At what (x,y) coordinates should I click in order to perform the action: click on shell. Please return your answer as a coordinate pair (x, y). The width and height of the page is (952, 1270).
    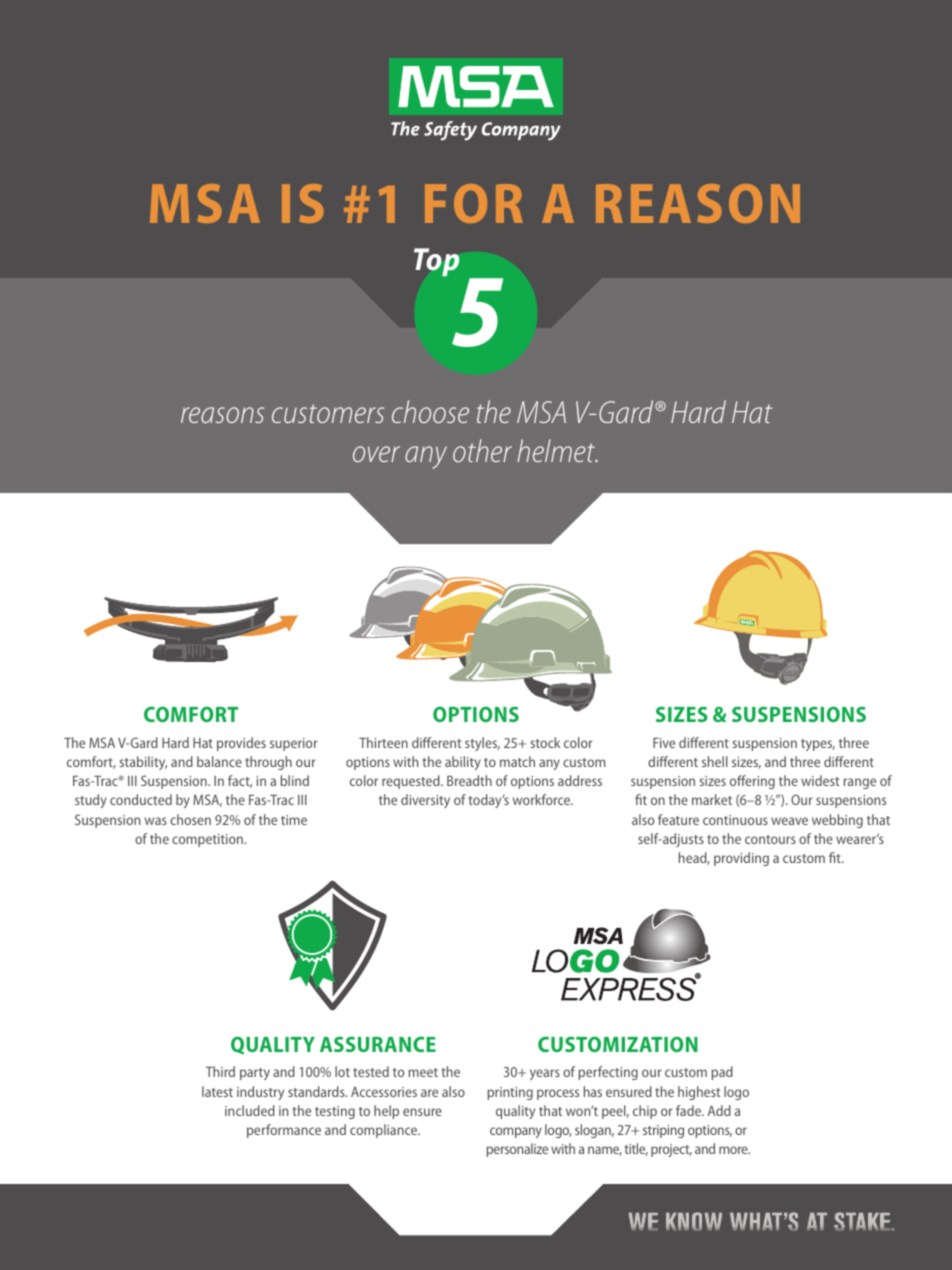
    Looking at the image, I should click on (715, 761).
